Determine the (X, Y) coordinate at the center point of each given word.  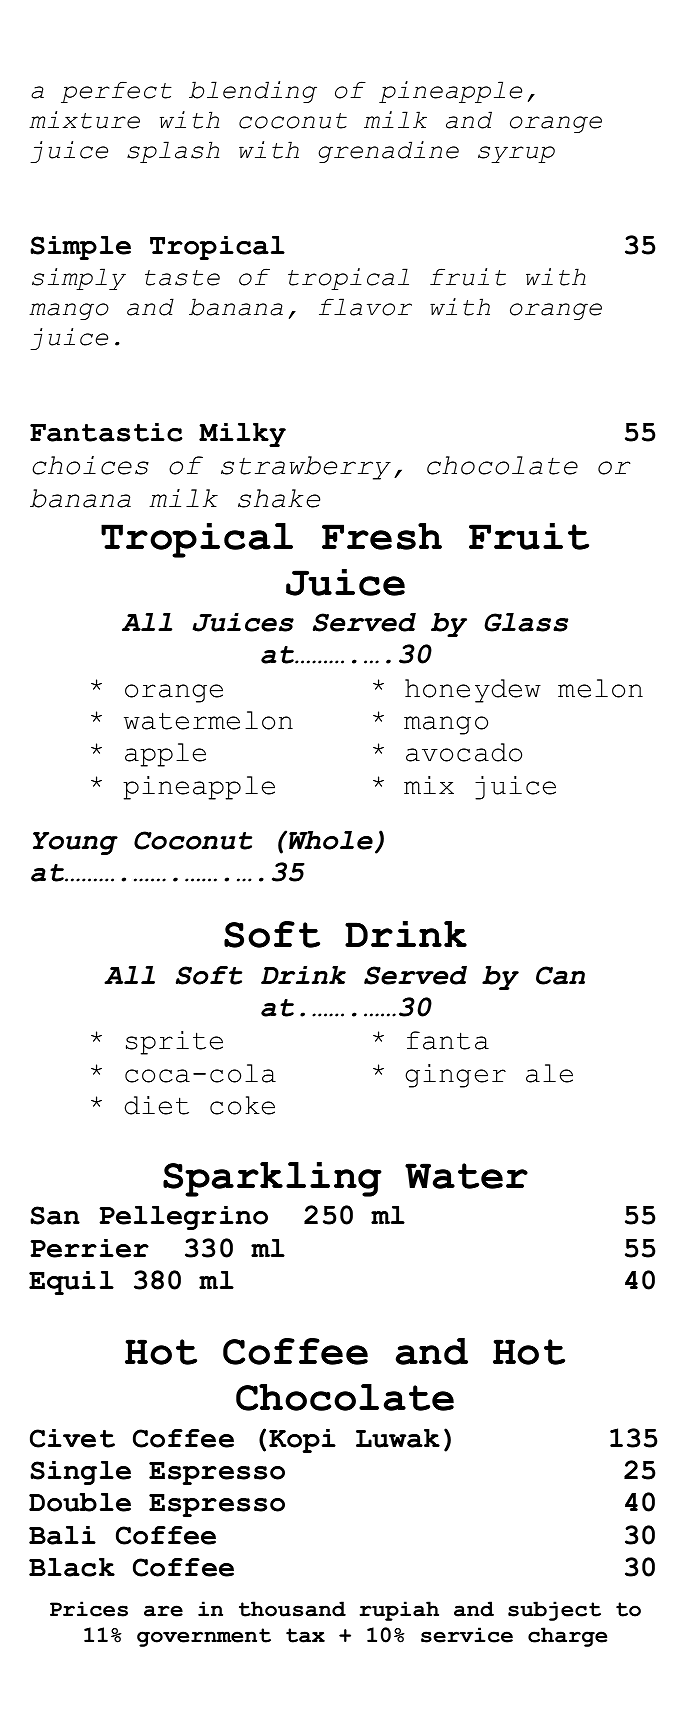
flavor (365, 307)
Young (75, 843)
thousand (292, 1609)
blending (253, 92)
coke (242, 1105)
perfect (116, 92)
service (467, 1635)
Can (560, 975)
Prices (89, 1609)
